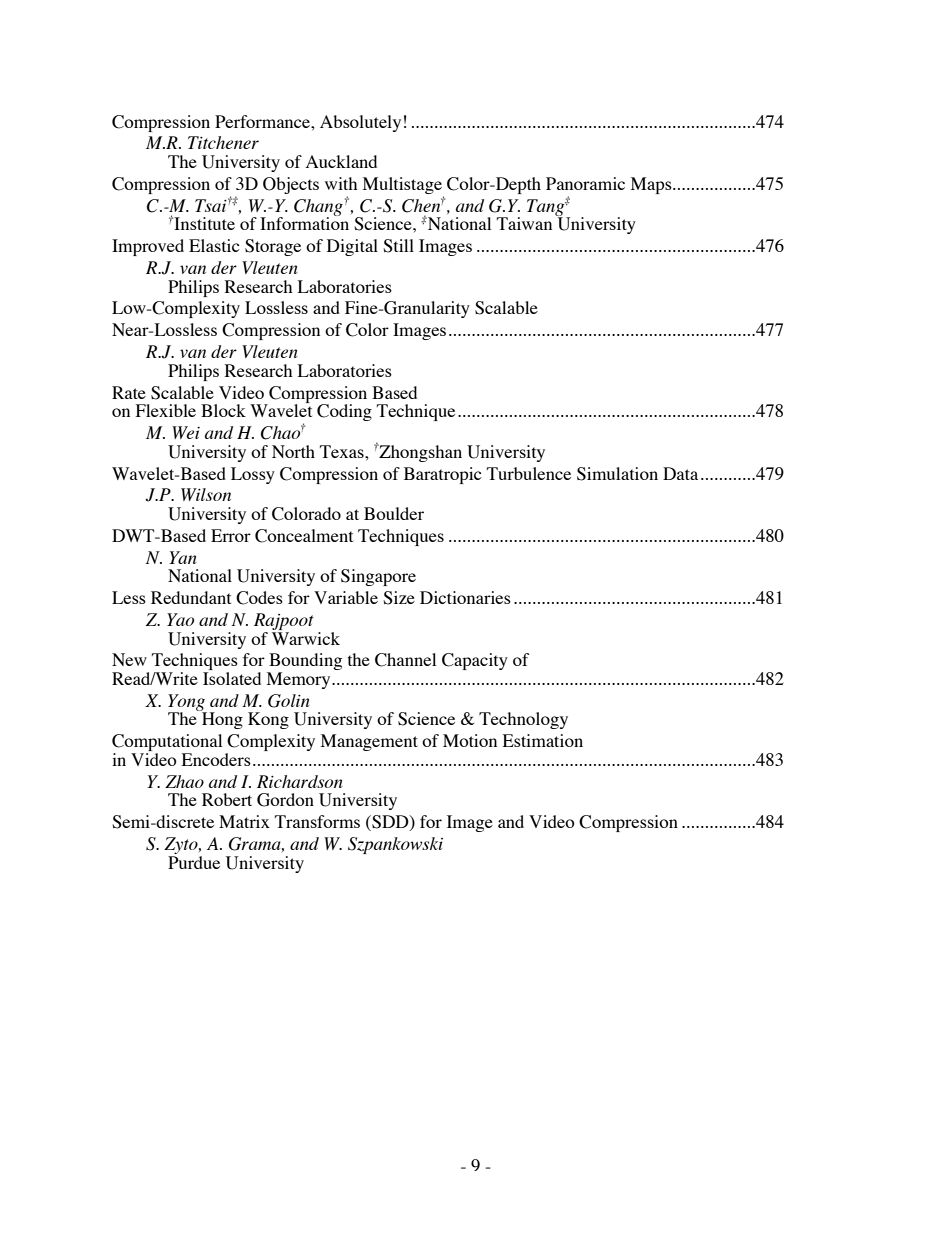 This document has width=952, height=1233. What do you see at coordinates (402, 185) in the document?
I see `Multistage` at bounding box center [402, 185].
